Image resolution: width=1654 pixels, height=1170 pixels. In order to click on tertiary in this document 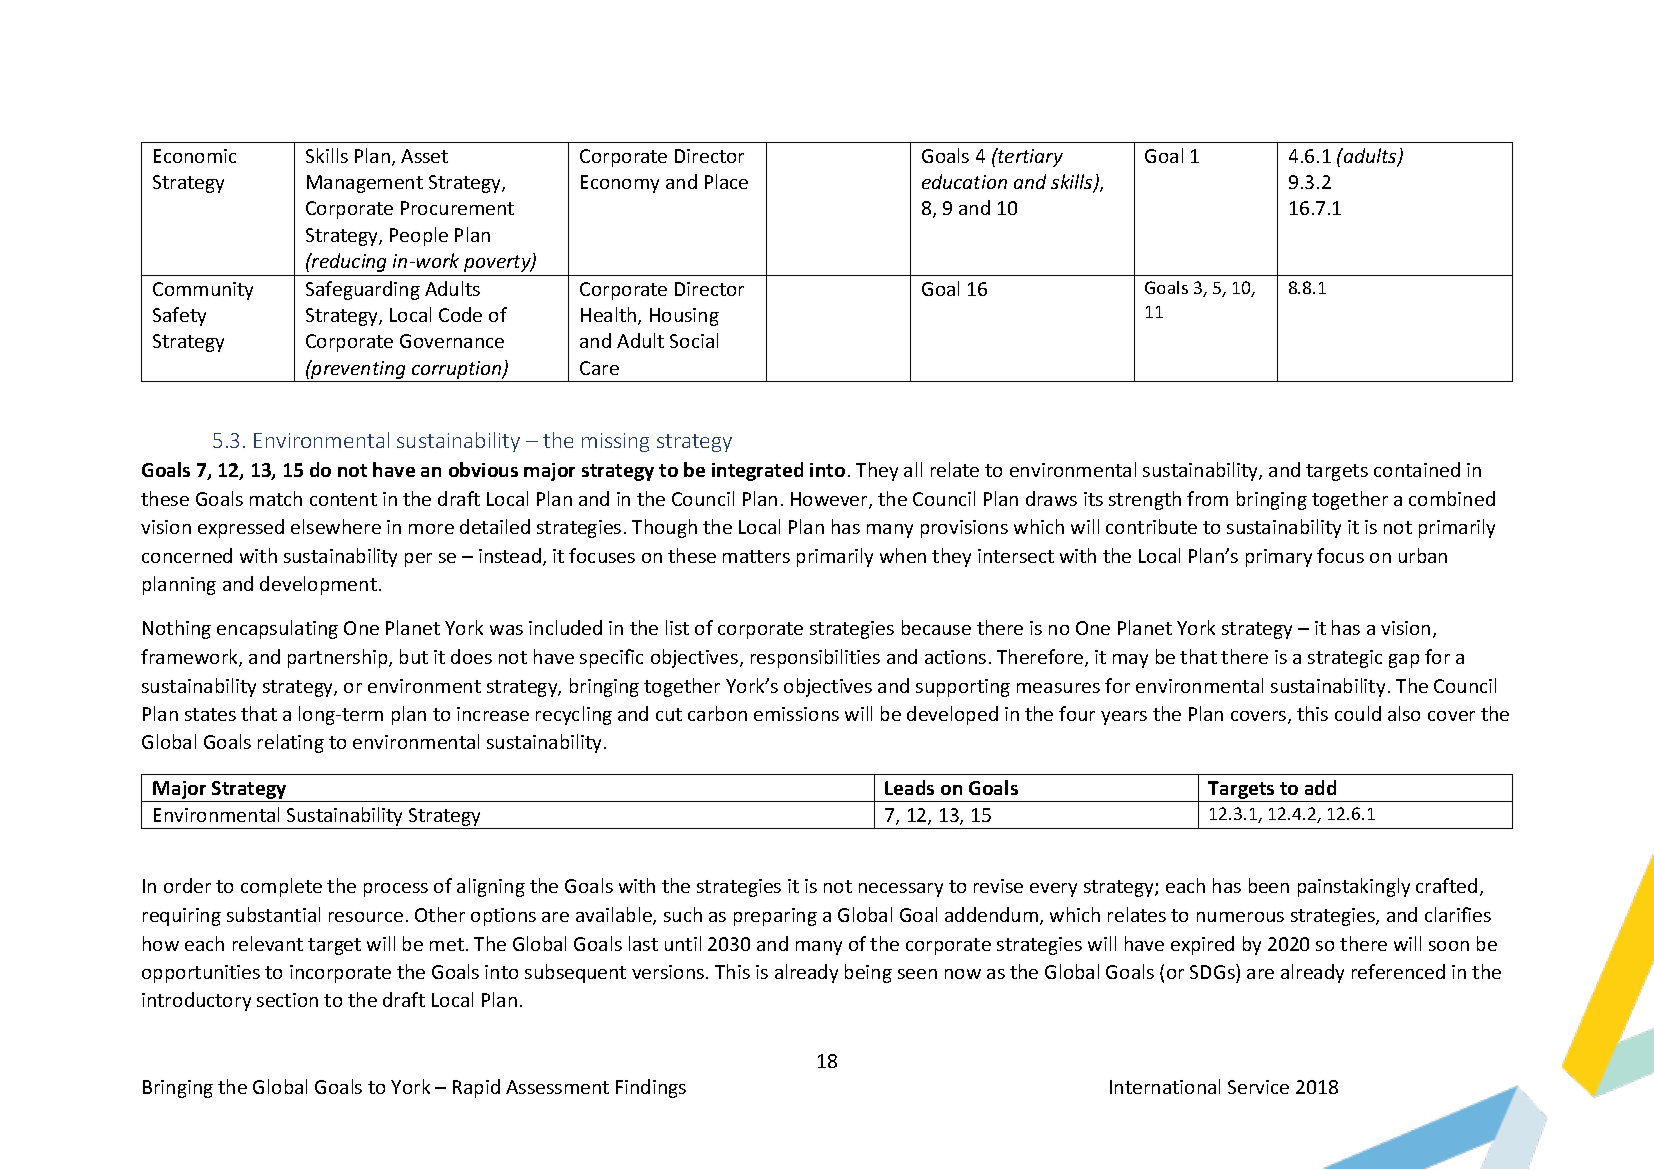, I will do `click(1029, 157)`.
